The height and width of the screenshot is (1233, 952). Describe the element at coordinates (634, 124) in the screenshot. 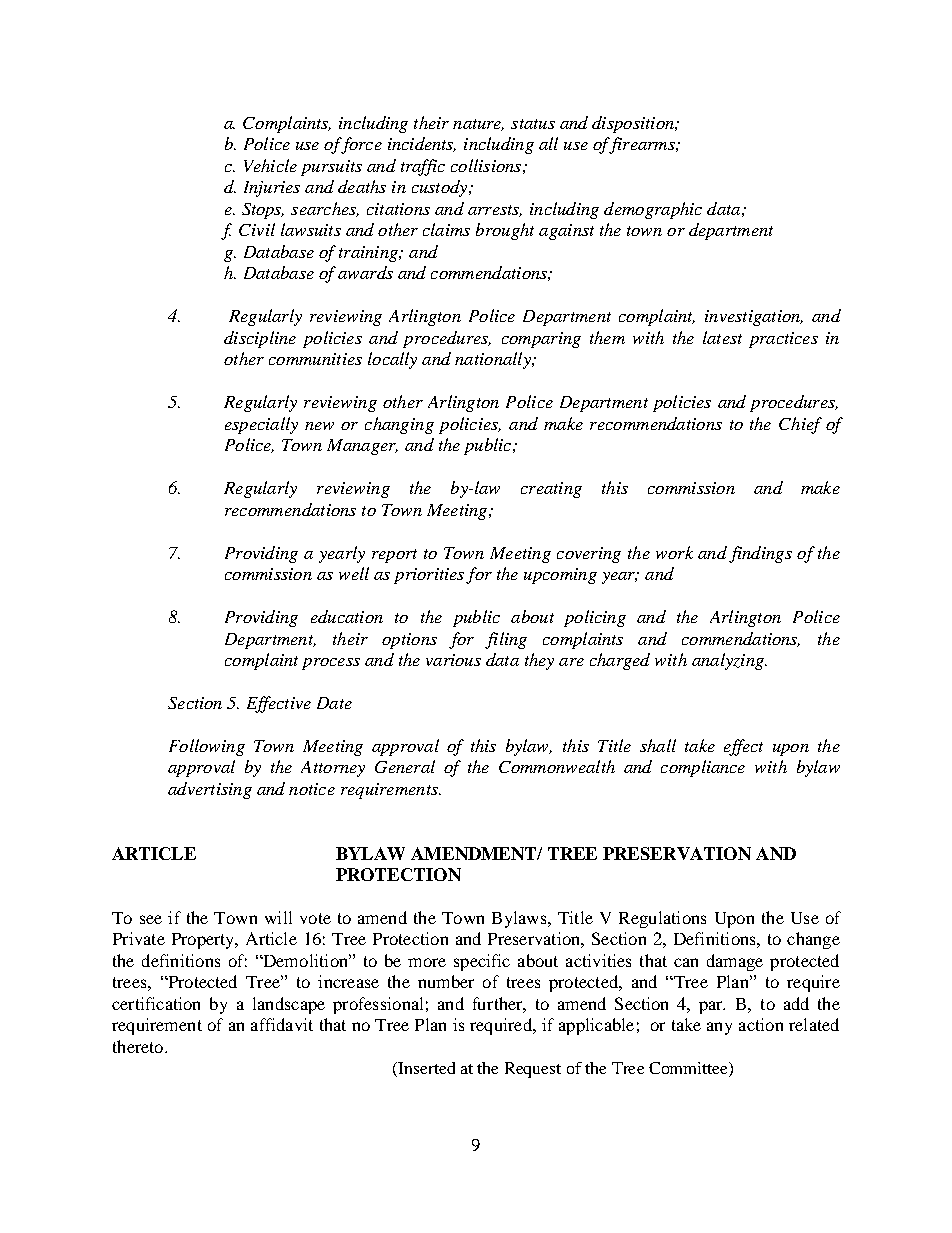

I see `disposition` at that location.
